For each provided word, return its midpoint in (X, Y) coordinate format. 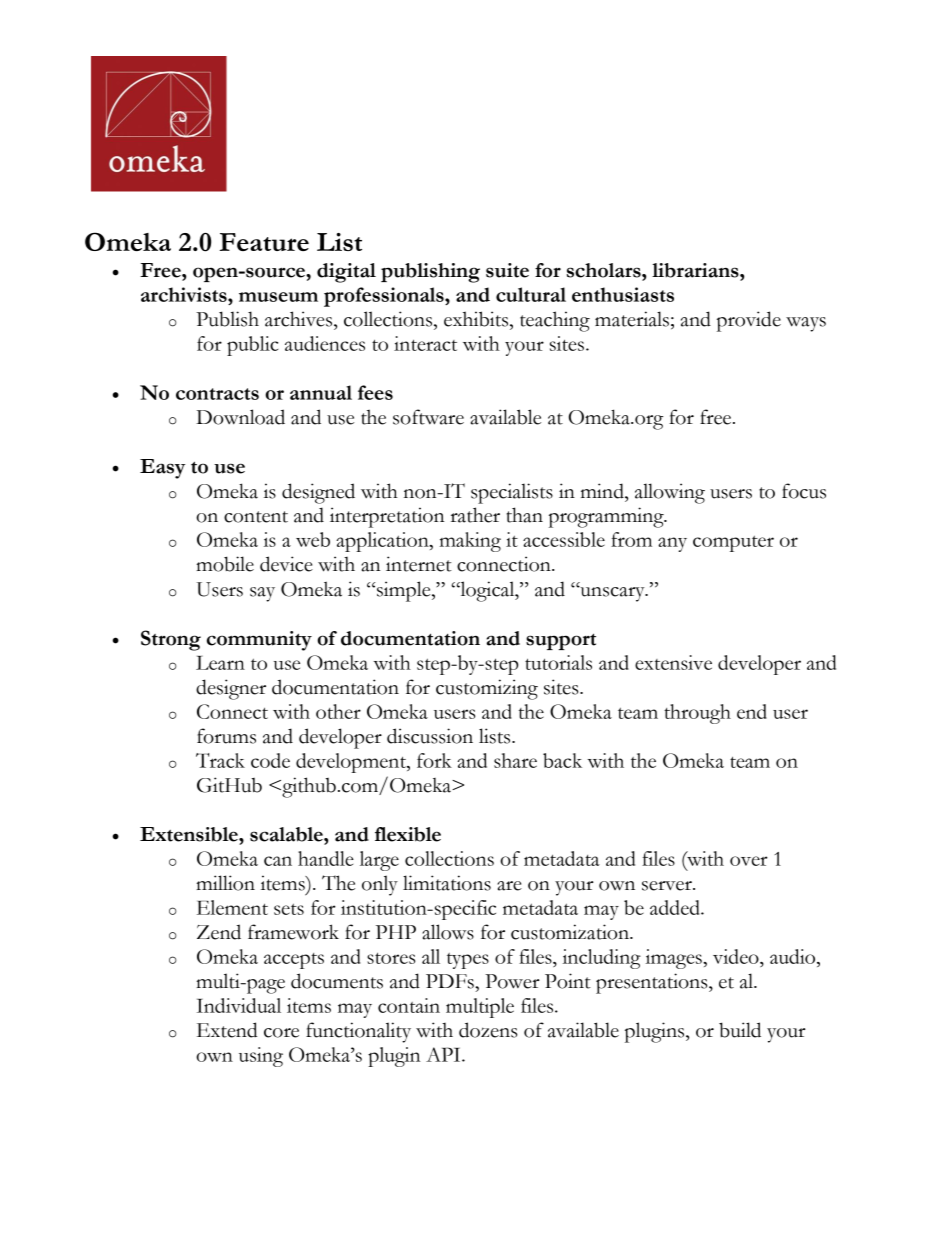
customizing (487, 689)
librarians (696, 270)
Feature (264, 242)
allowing (670, 493)
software (428, 417)
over (749, 861)
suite (507, 270)
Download (240, 417)
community (259, 641)
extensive (673, 662)
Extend (227, 1030)
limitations (447, 883)
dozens (488, 1030)
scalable (287, 834)
